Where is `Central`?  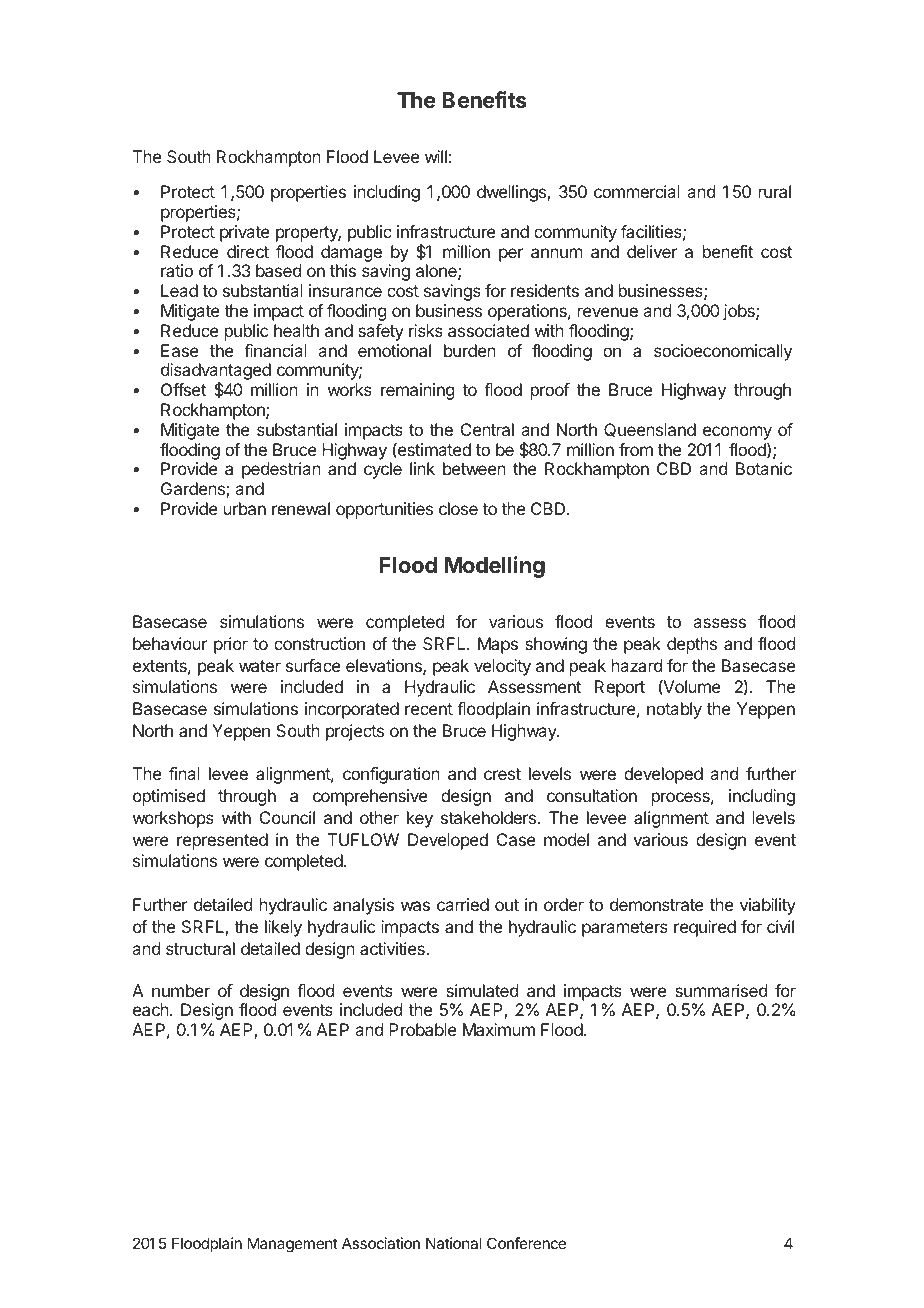
Central is located at coordinates (487, 429).
